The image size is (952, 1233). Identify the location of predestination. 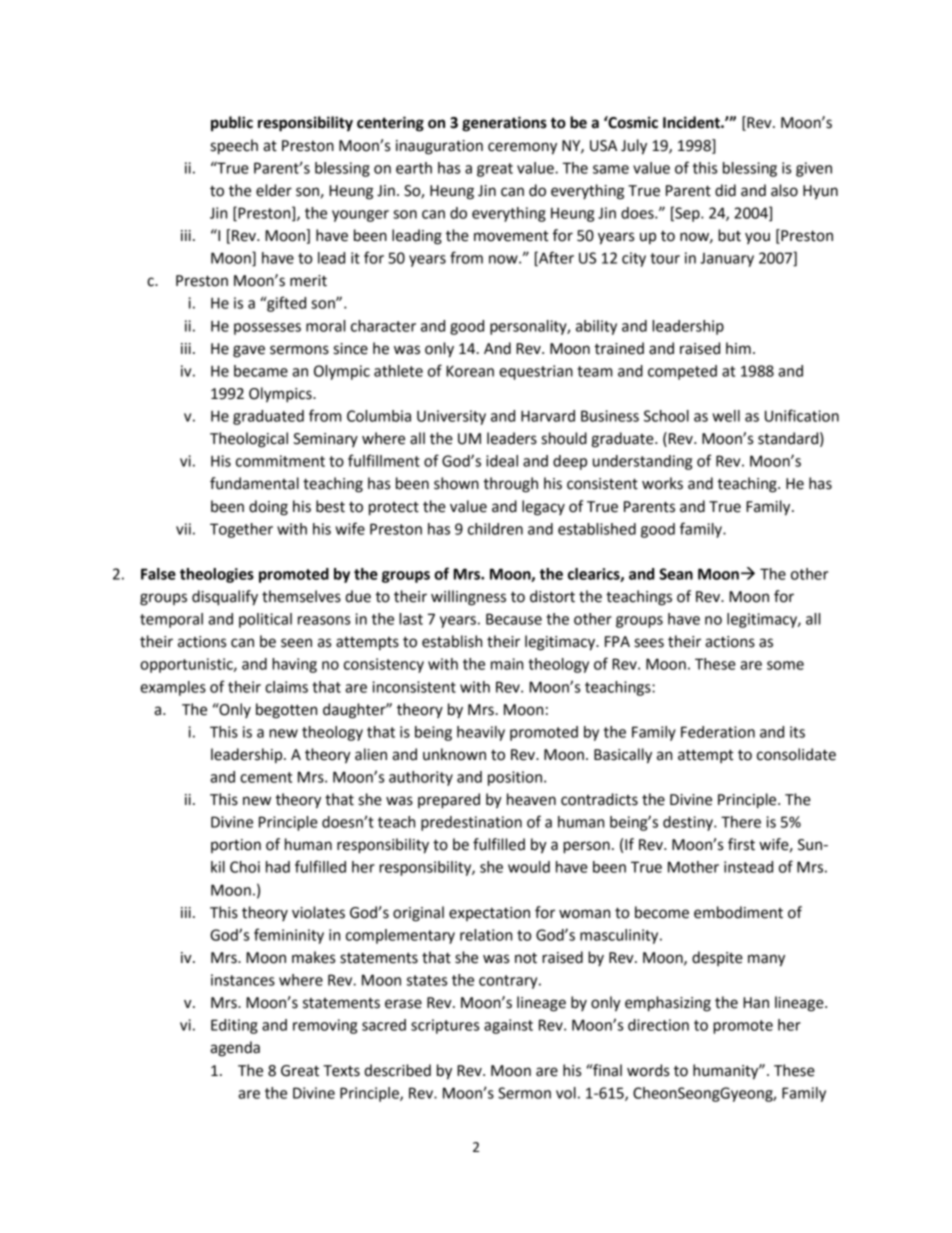
(471, 823).
